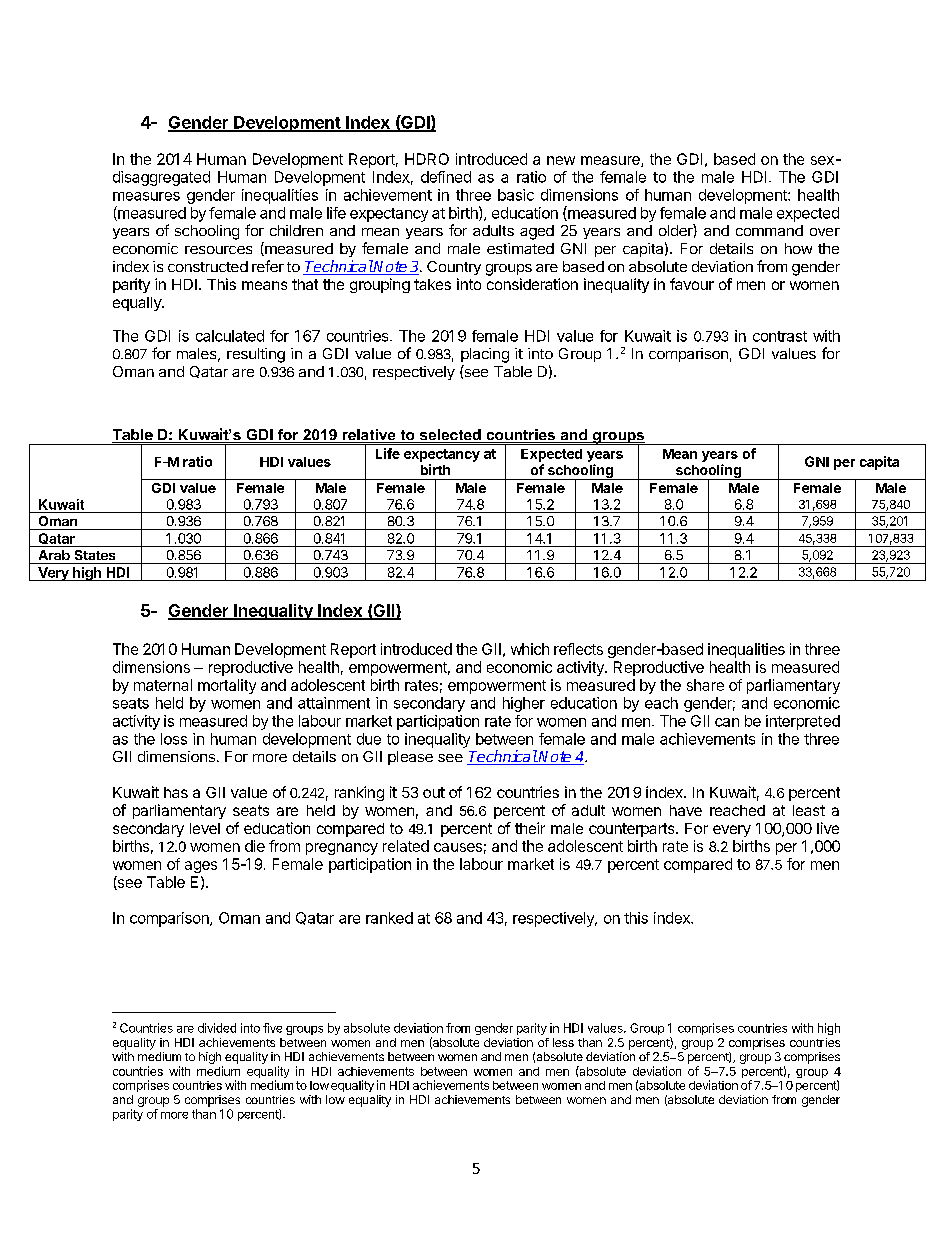  Describe the element at coordinates (769, 230) in the image. I see `command` at that location.
